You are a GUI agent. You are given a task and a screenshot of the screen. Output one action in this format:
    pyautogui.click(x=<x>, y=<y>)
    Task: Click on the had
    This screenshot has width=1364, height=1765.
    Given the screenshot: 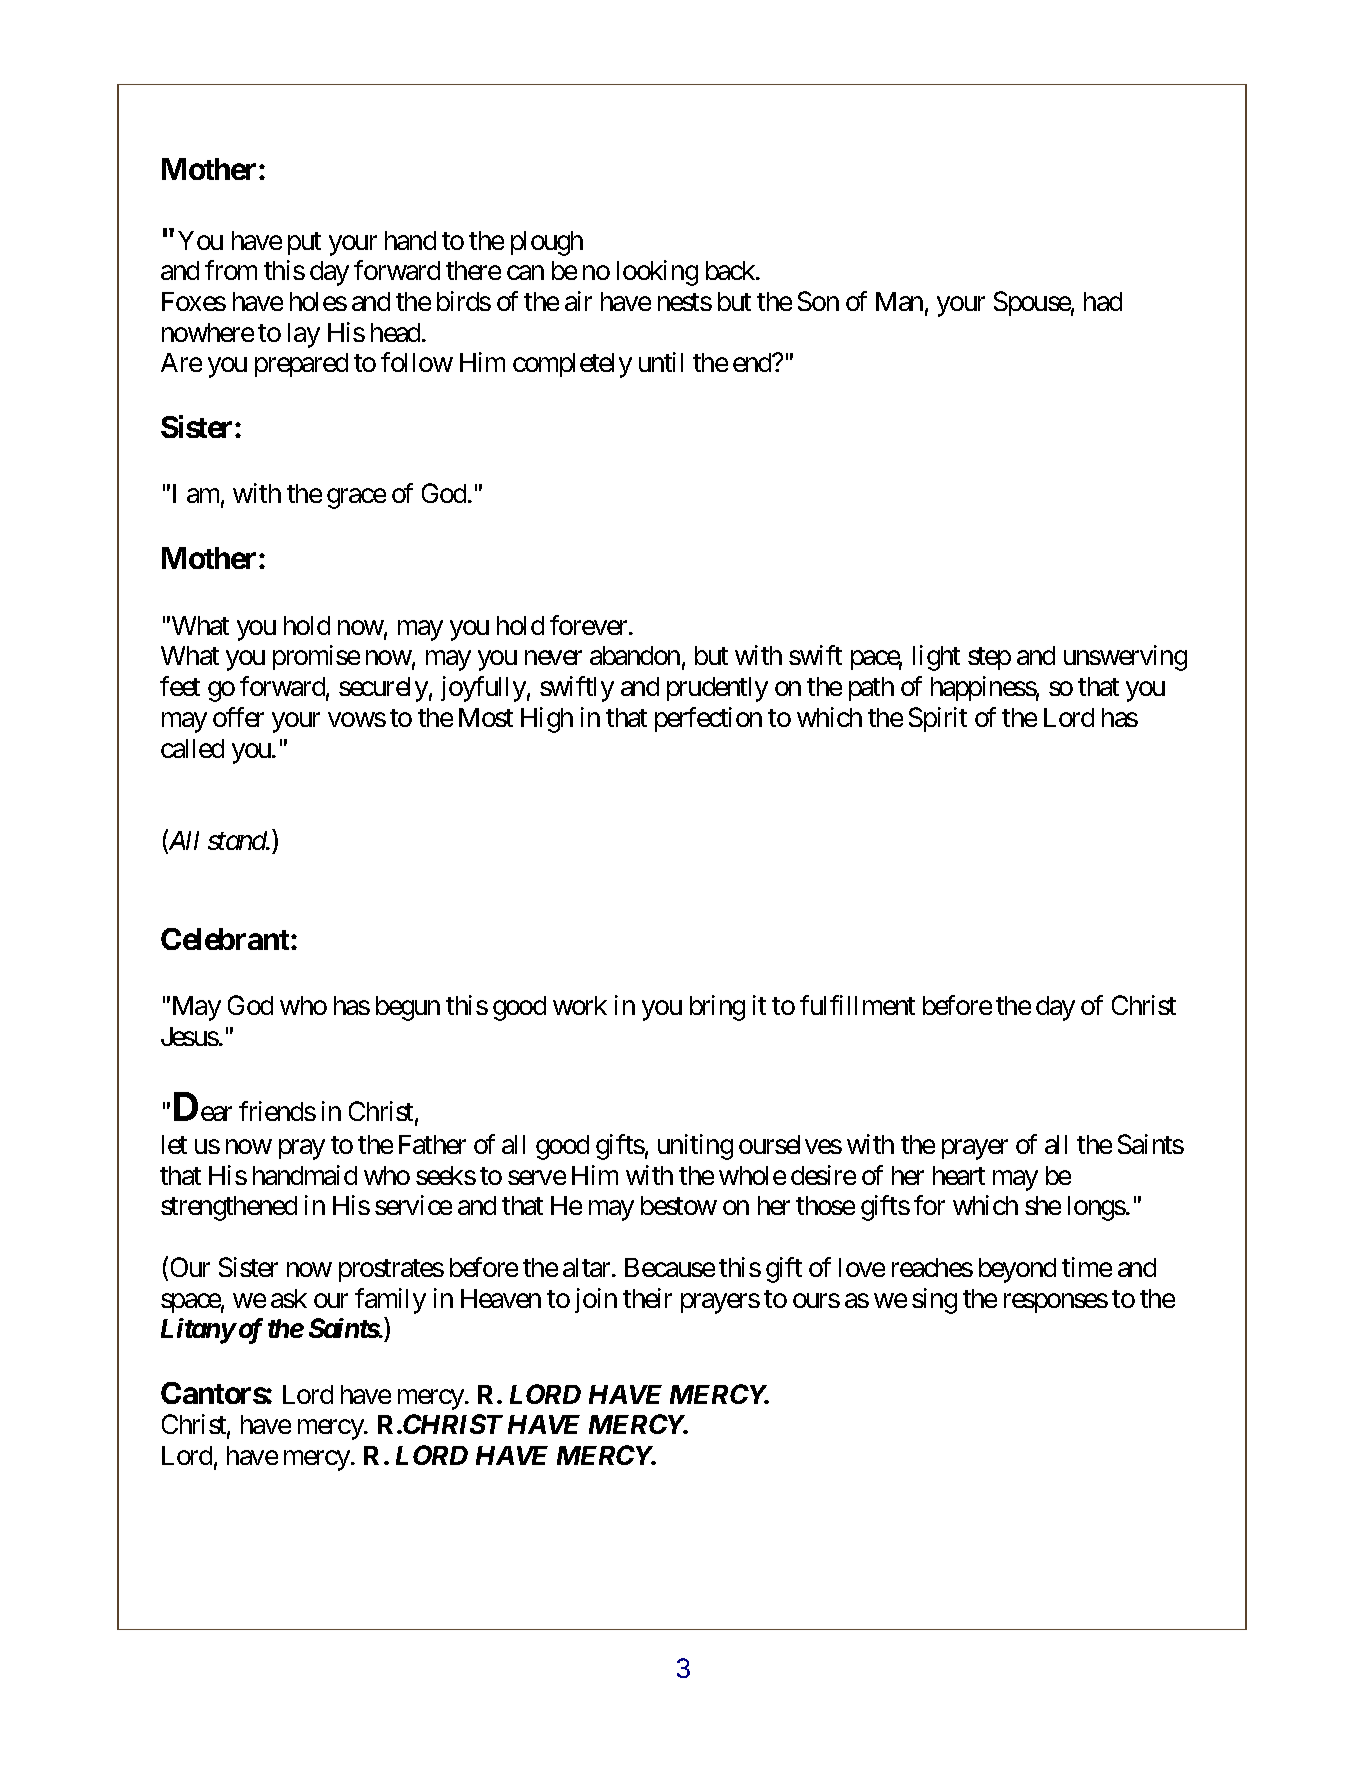 What is the action you would take?
    pyautogui.click(x=1103, y=301)
